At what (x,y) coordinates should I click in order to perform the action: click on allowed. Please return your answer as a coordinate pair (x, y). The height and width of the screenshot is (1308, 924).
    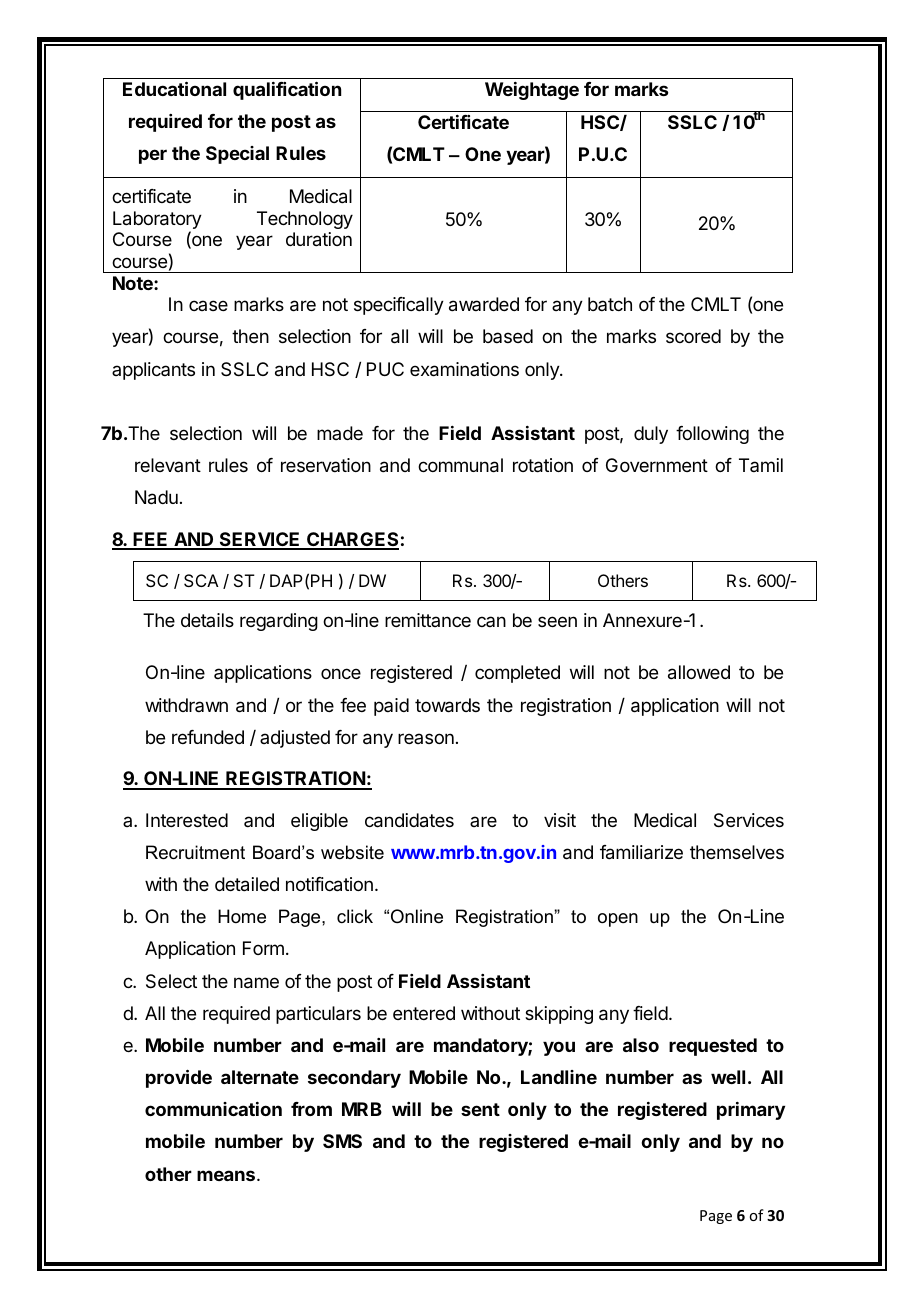
    Looking at the image, I should click on (699, 672).
